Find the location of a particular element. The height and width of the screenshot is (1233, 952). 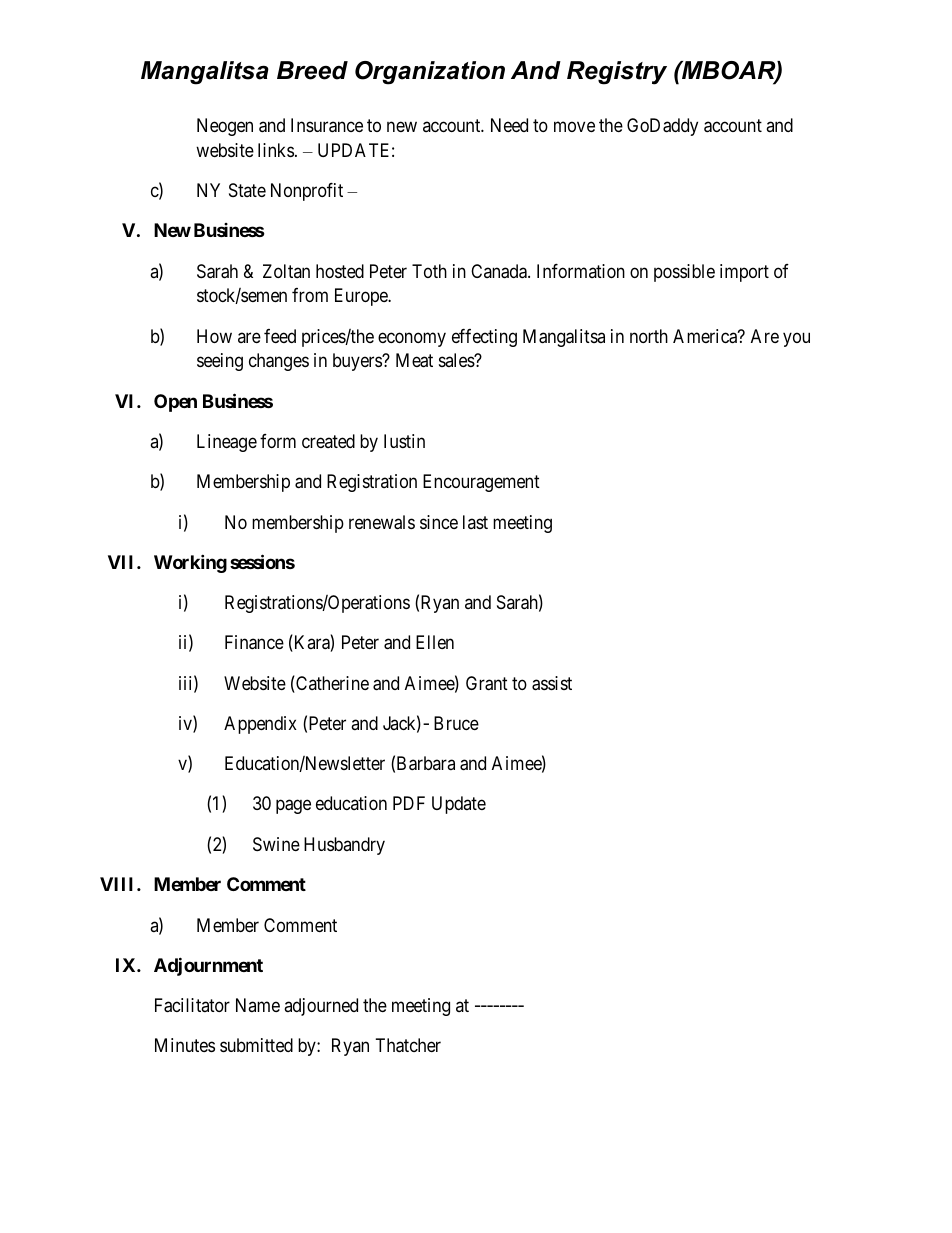

feed is located at coordinates (280, 336).
